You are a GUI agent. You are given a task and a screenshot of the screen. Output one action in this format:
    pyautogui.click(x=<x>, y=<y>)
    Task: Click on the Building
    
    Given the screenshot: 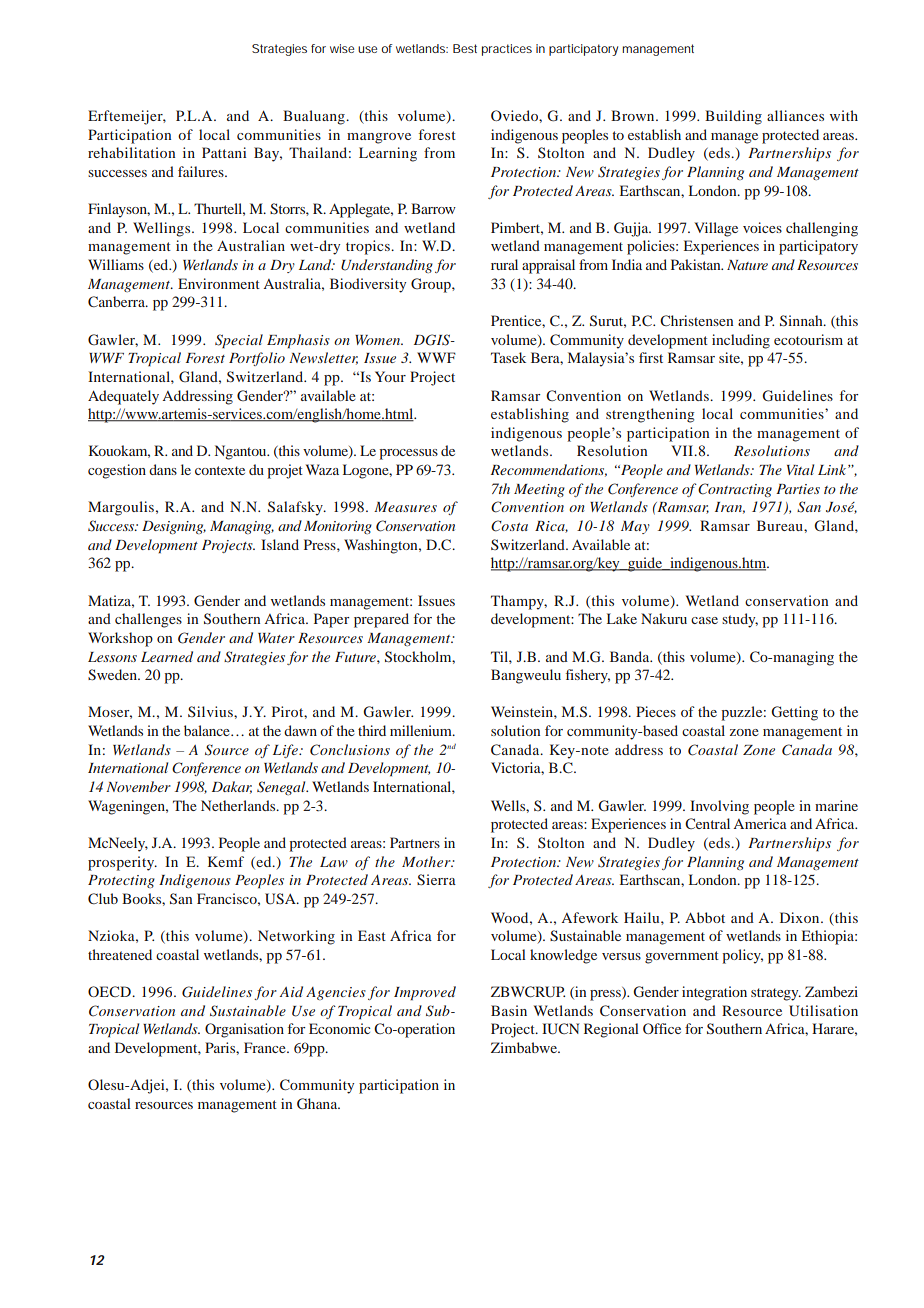 What is the action you would take?
    pyautogui.click(x=733, y=117)
